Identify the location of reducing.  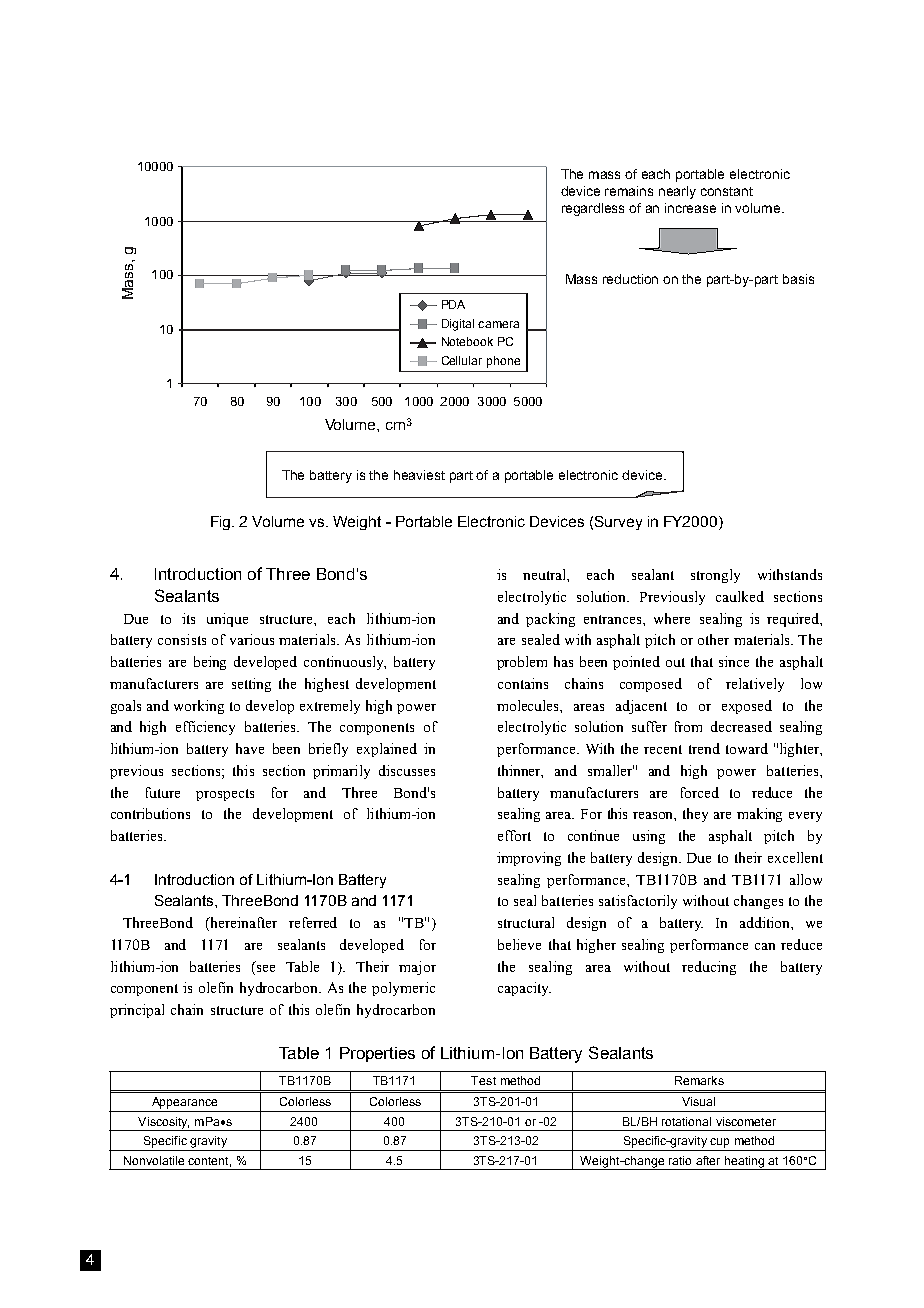
(709, 968).
